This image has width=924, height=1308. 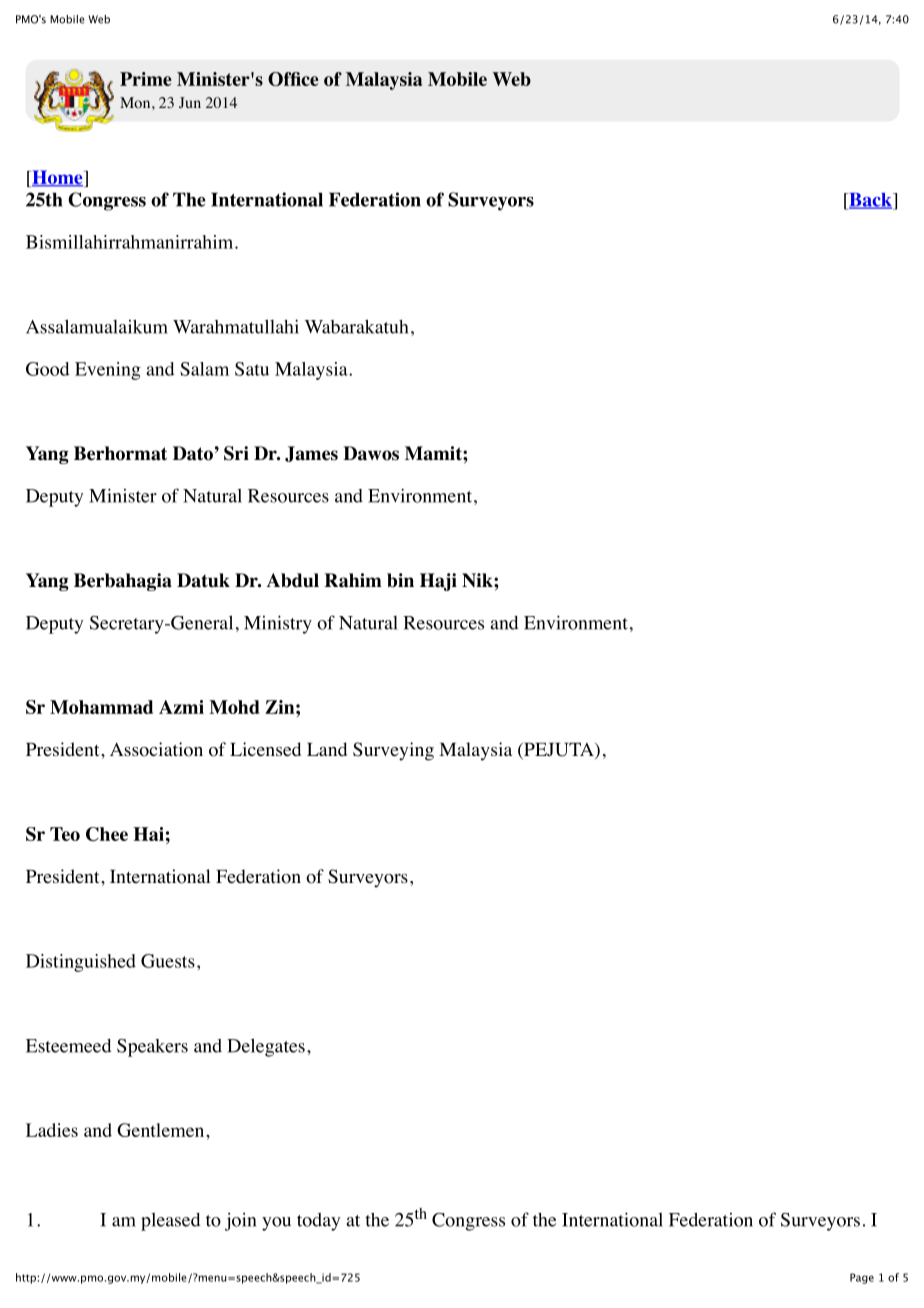 I want to click on Back, so click(x=870, y=201).
